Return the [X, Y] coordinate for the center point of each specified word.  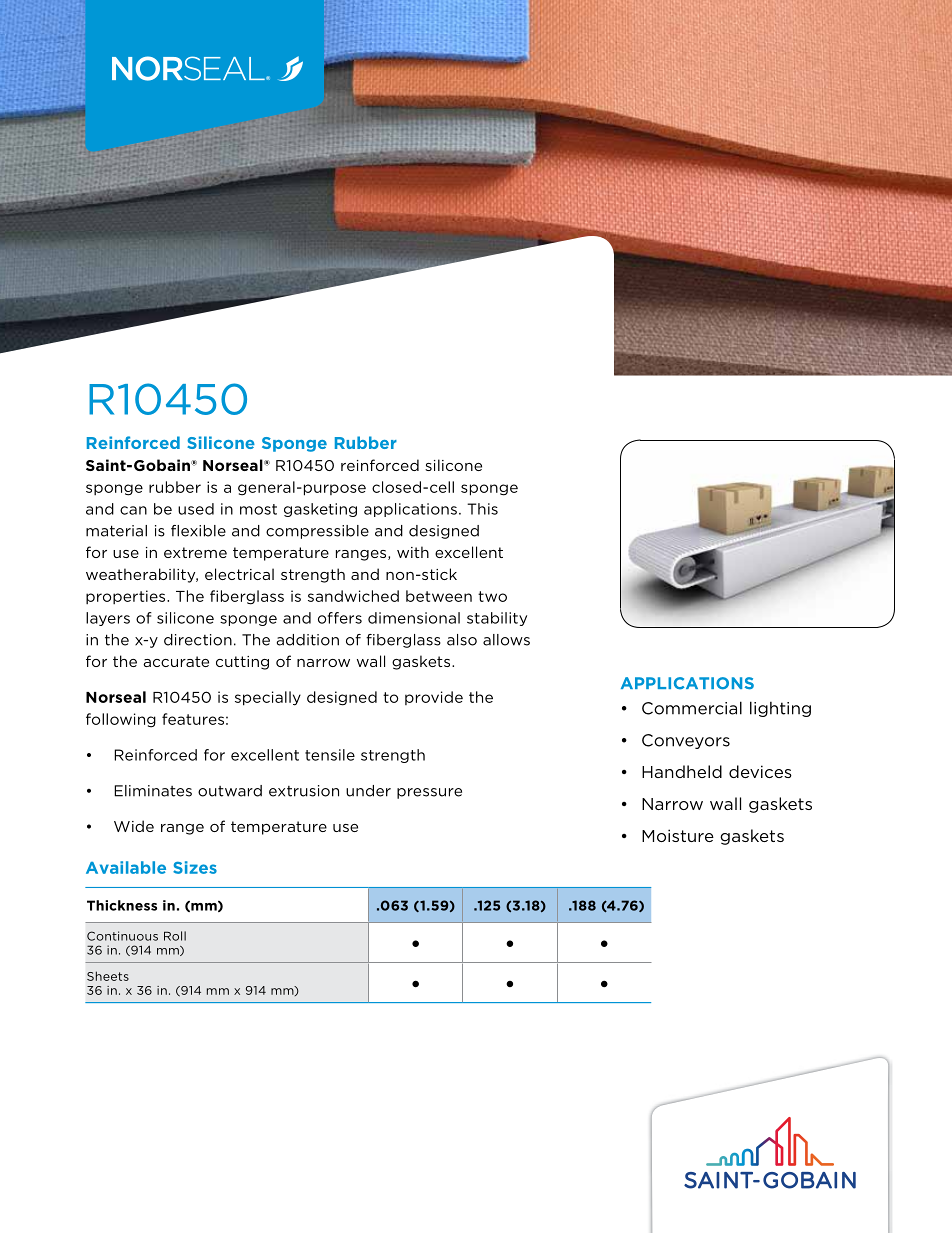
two [492, 596]
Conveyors [686, 741]
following [121, 720]
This [482, 509]
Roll [175, 936]
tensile [330, 755]
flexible [198, 531]
